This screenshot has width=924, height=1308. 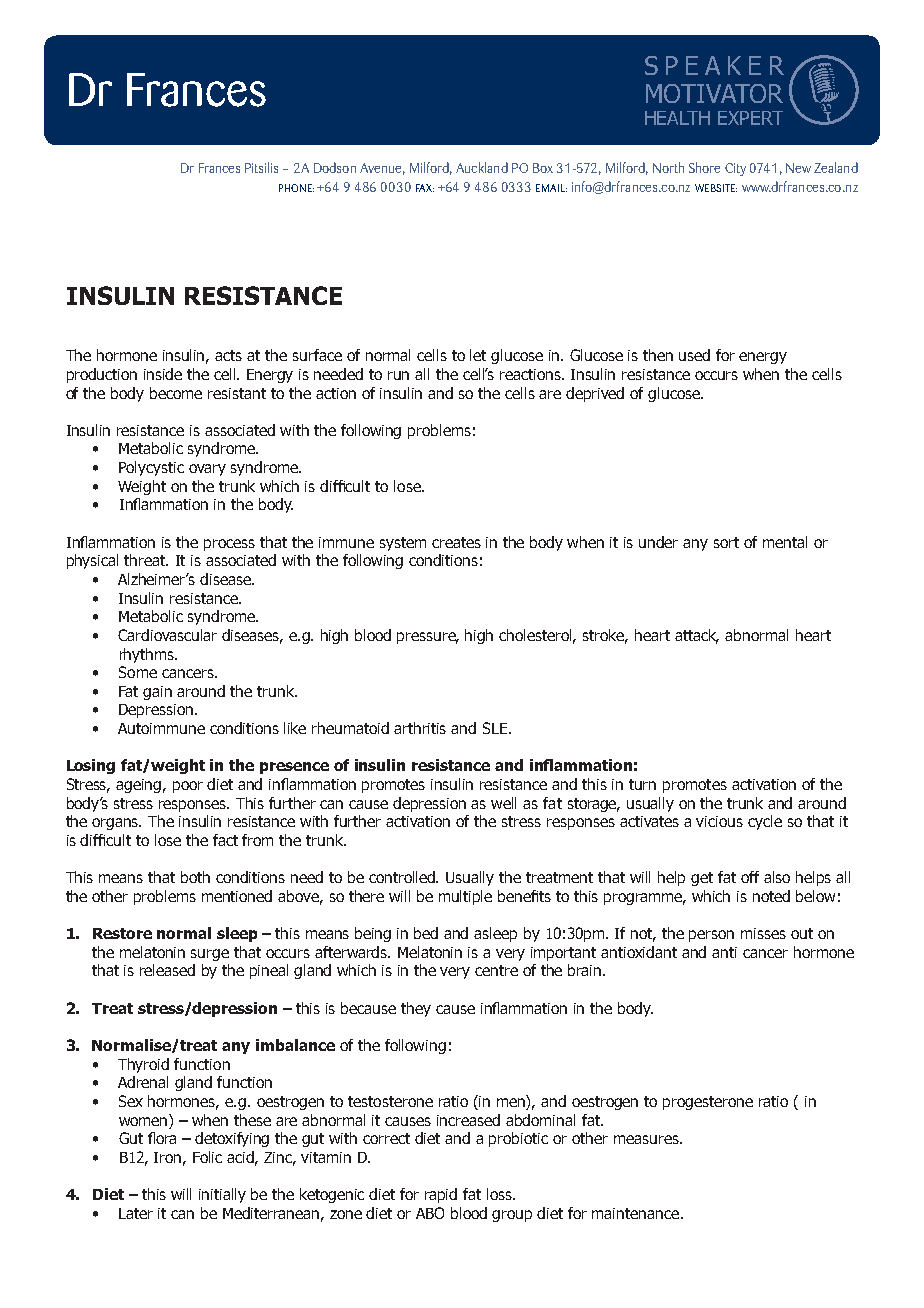 I want to click on rapid, so click(x=441, y=1195).
